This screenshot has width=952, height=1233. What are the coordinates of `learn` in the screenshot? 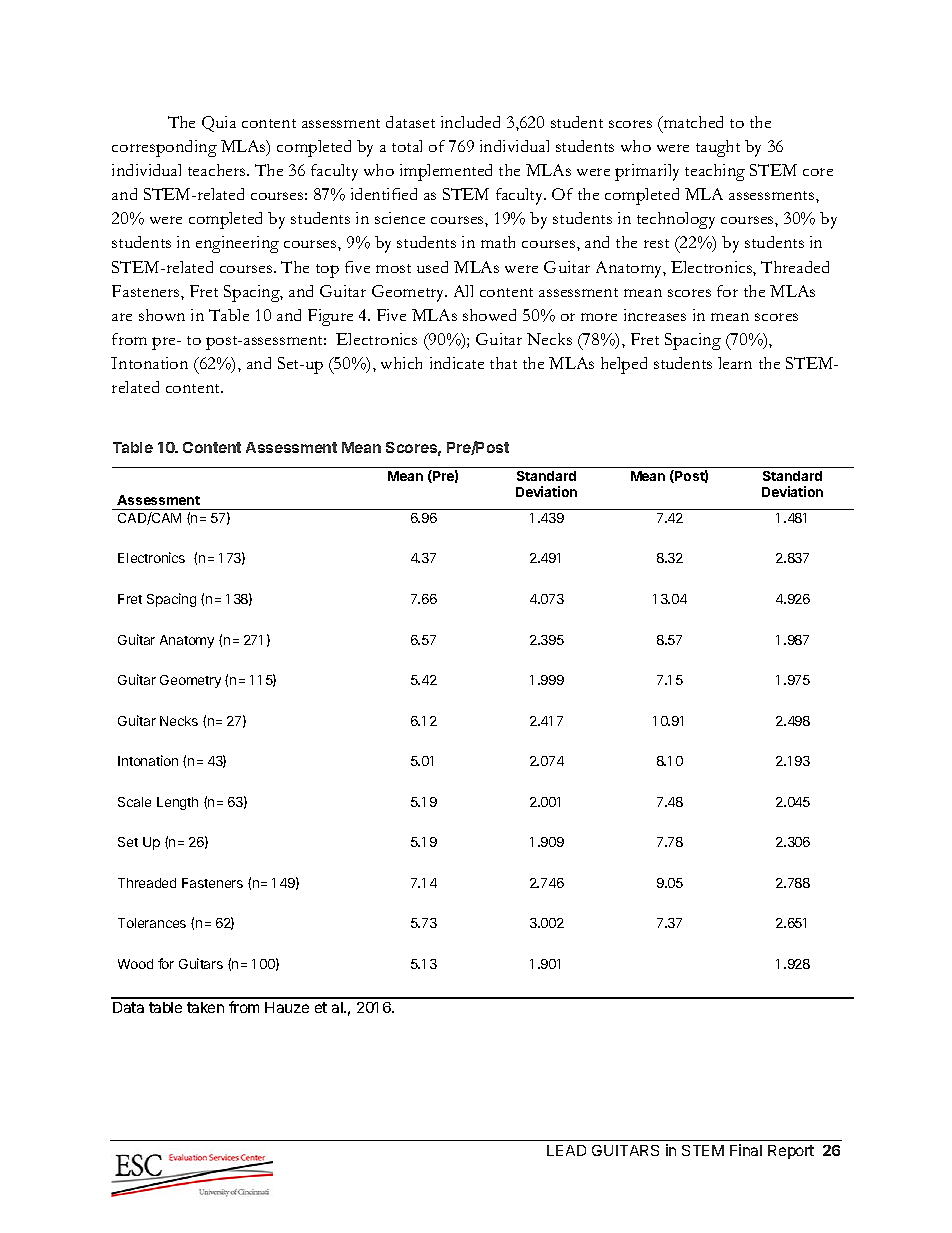 It's located at (735, 363).
